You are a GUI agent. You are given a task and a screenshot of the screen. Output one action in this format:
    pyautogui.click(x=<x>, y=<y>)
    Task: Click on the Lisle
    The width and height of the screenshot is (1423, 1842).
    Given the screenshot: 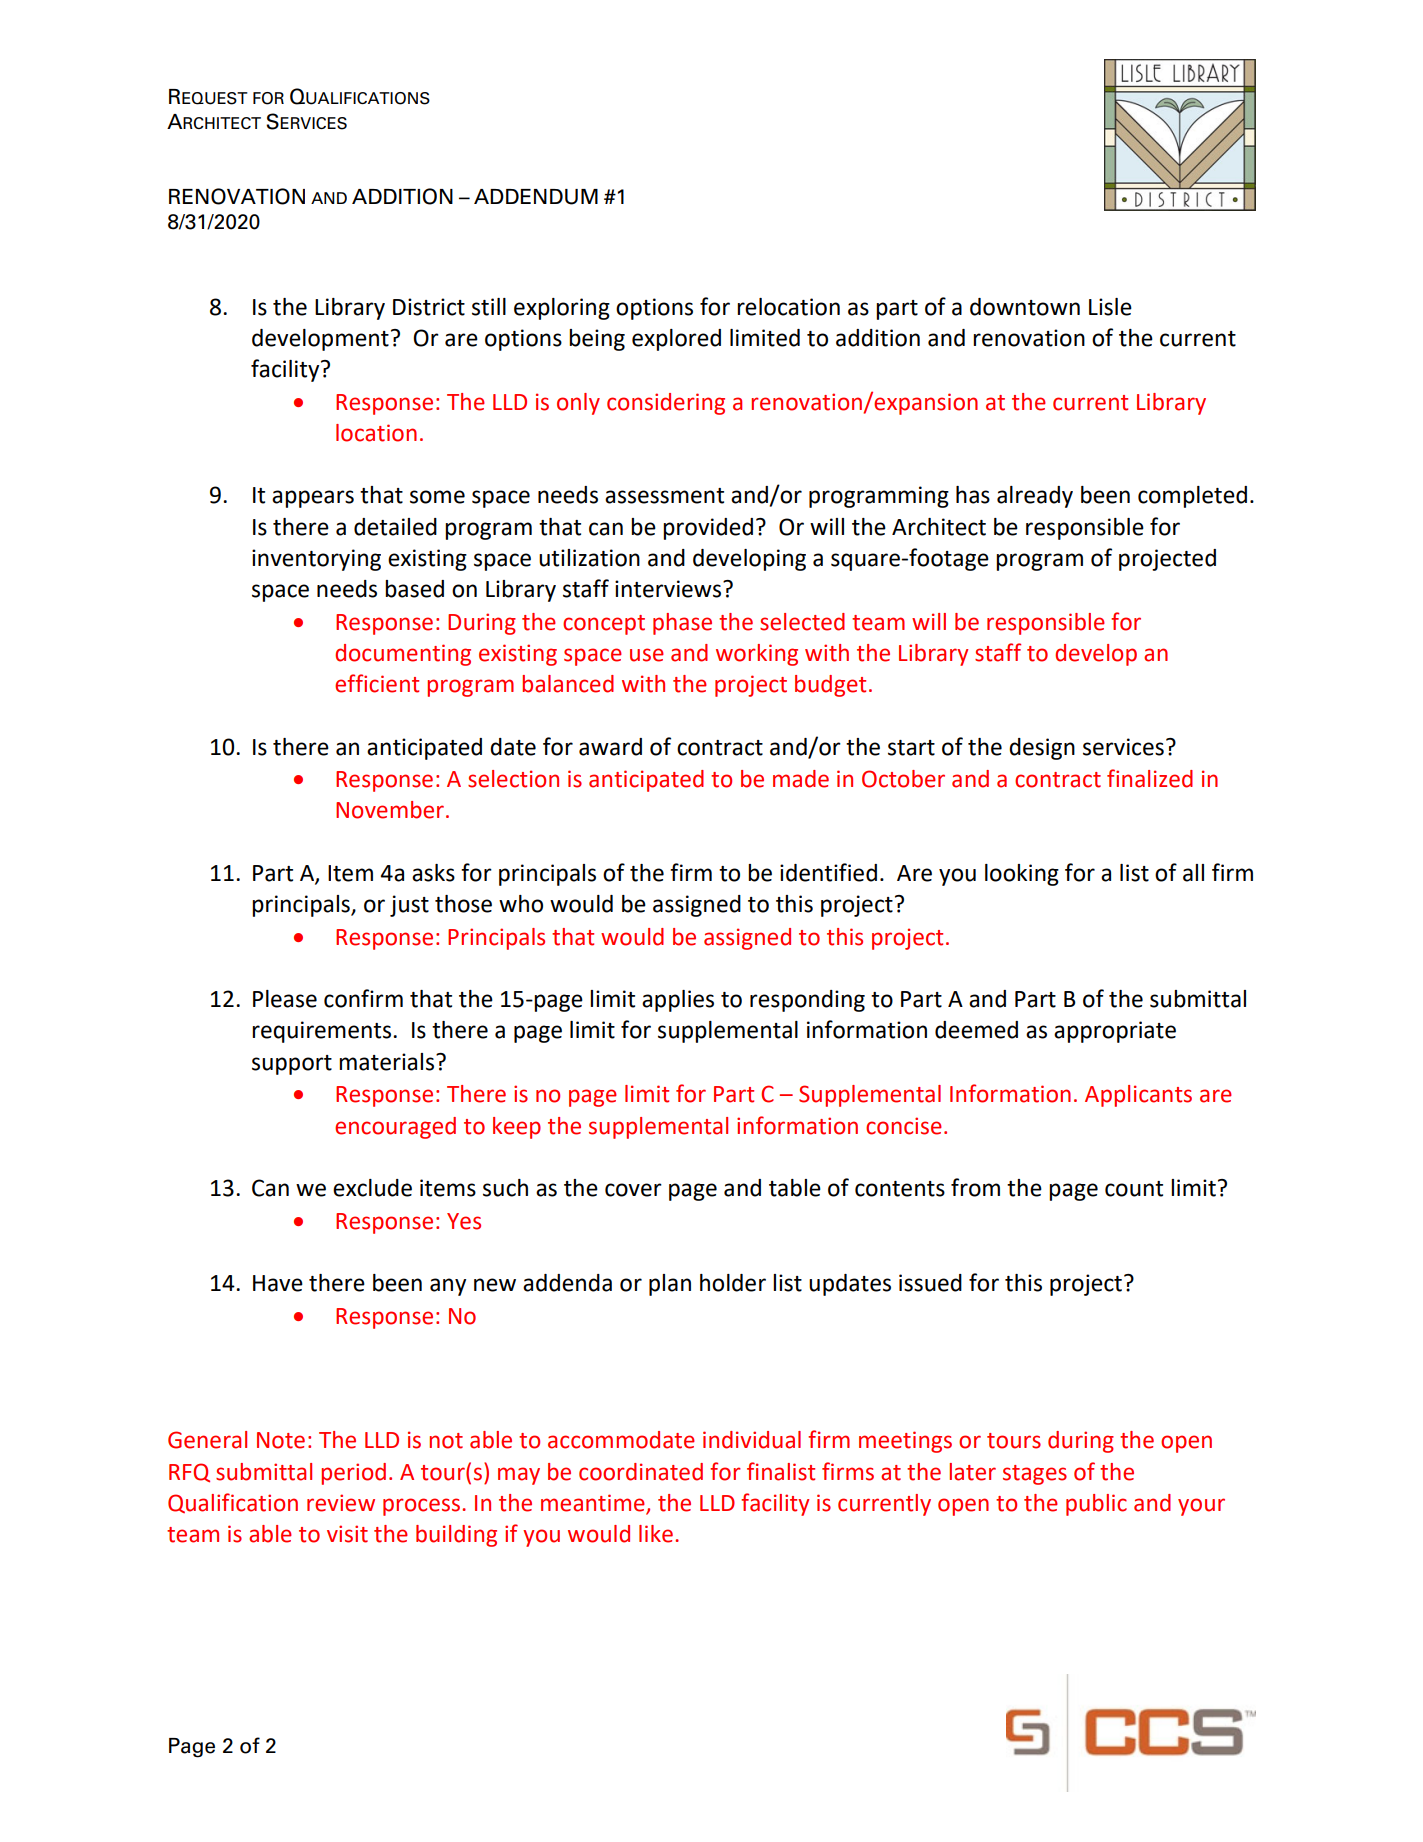 What is the action you would take?
    pyautogui.click(x=1110, y=307)
